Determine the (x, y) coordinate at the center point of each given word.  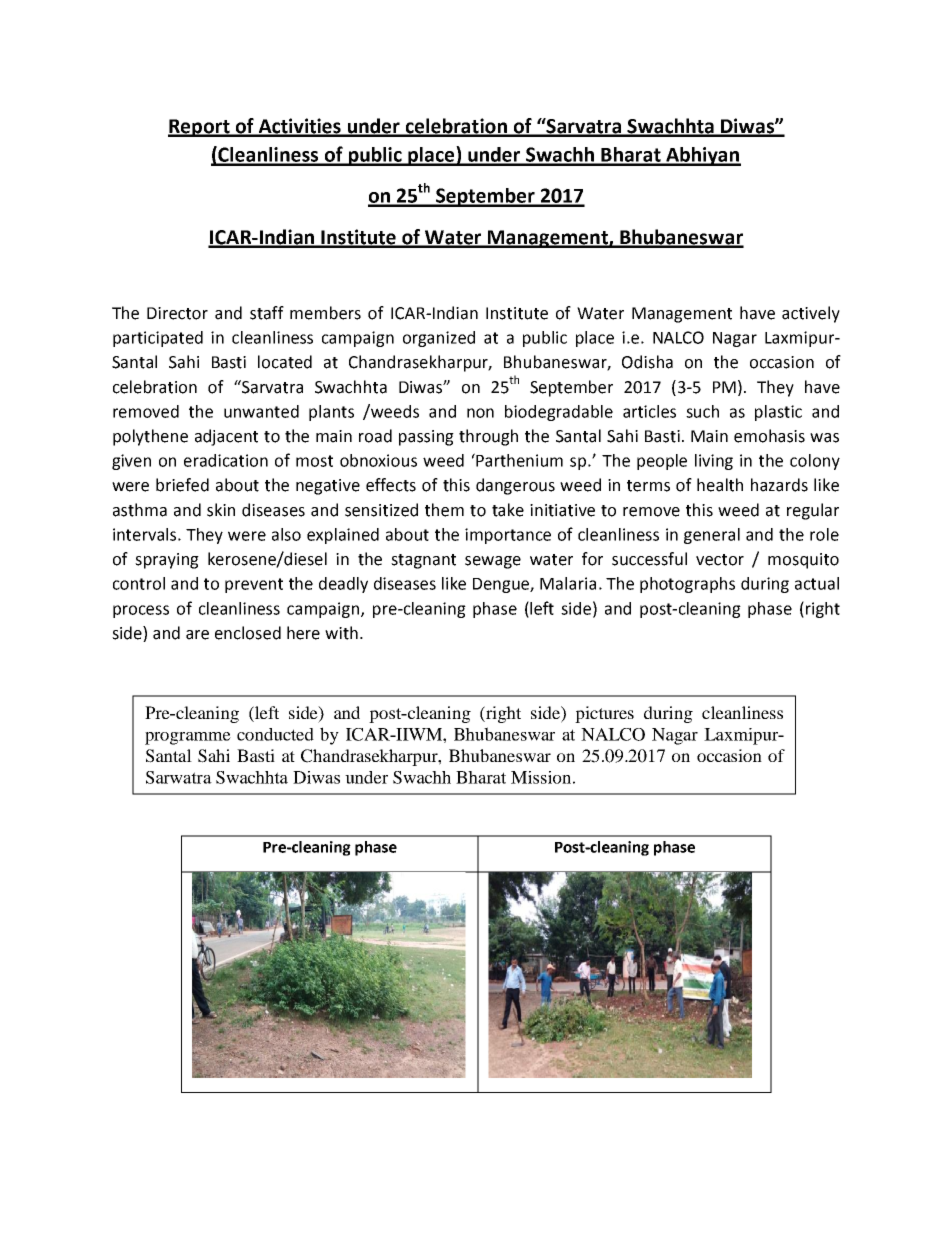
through (488, 437)
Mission (541, 777)
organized (439, 339)
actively (811, 314)
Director (177, 313)
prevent (254, 585)
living (714, 462)
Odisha (647, 362)
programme (188, 738)
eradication (226, 460)
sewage (493, 562)
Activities (299, 127)
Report (200, 128)
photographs (687, 585)
